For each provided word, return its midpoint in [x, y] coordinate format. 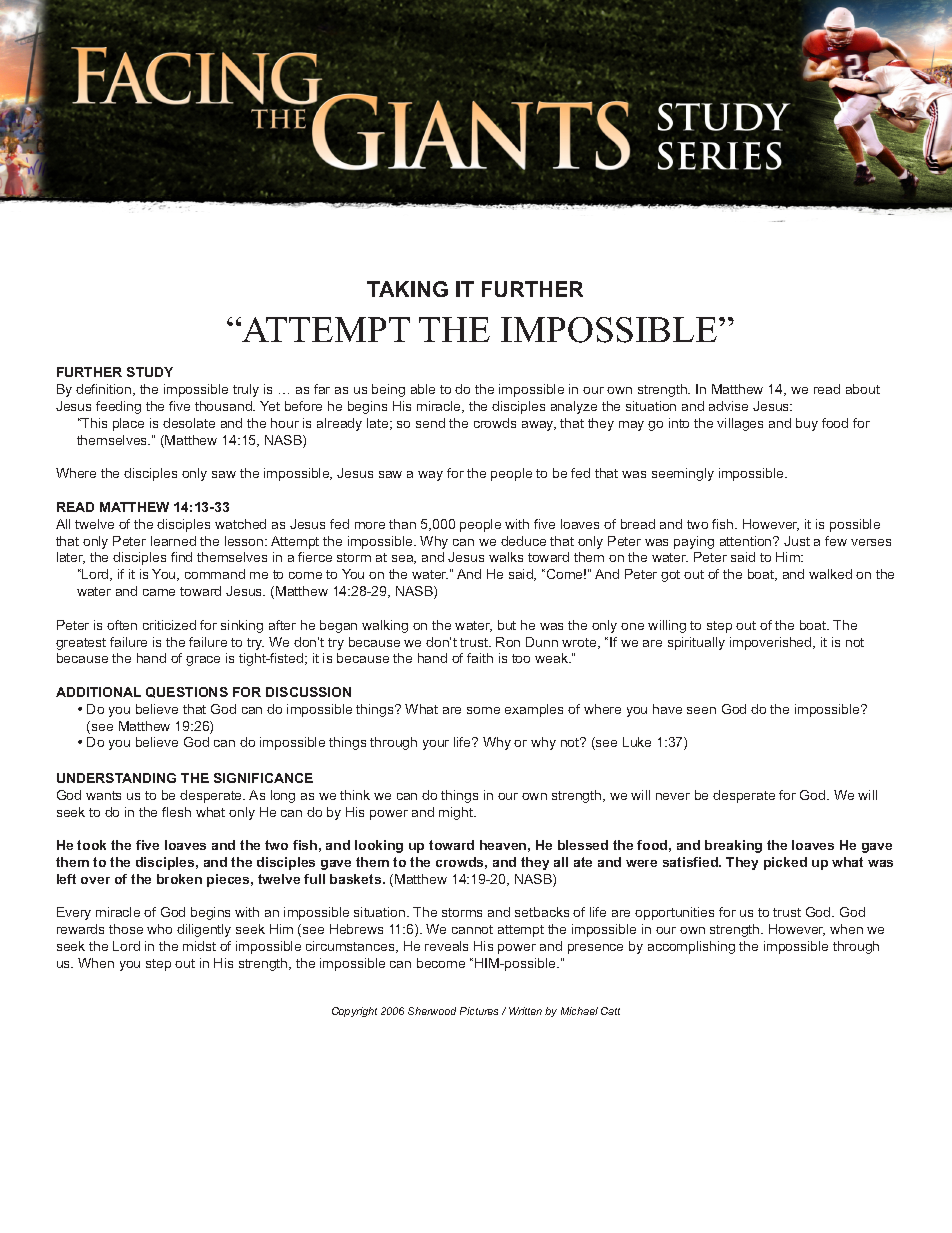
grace [203, 661]
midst [199, 946]
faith [480, 658]
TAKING [407, 289]
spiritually [696, 643]
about [863, 389]
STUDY [150, 372]
